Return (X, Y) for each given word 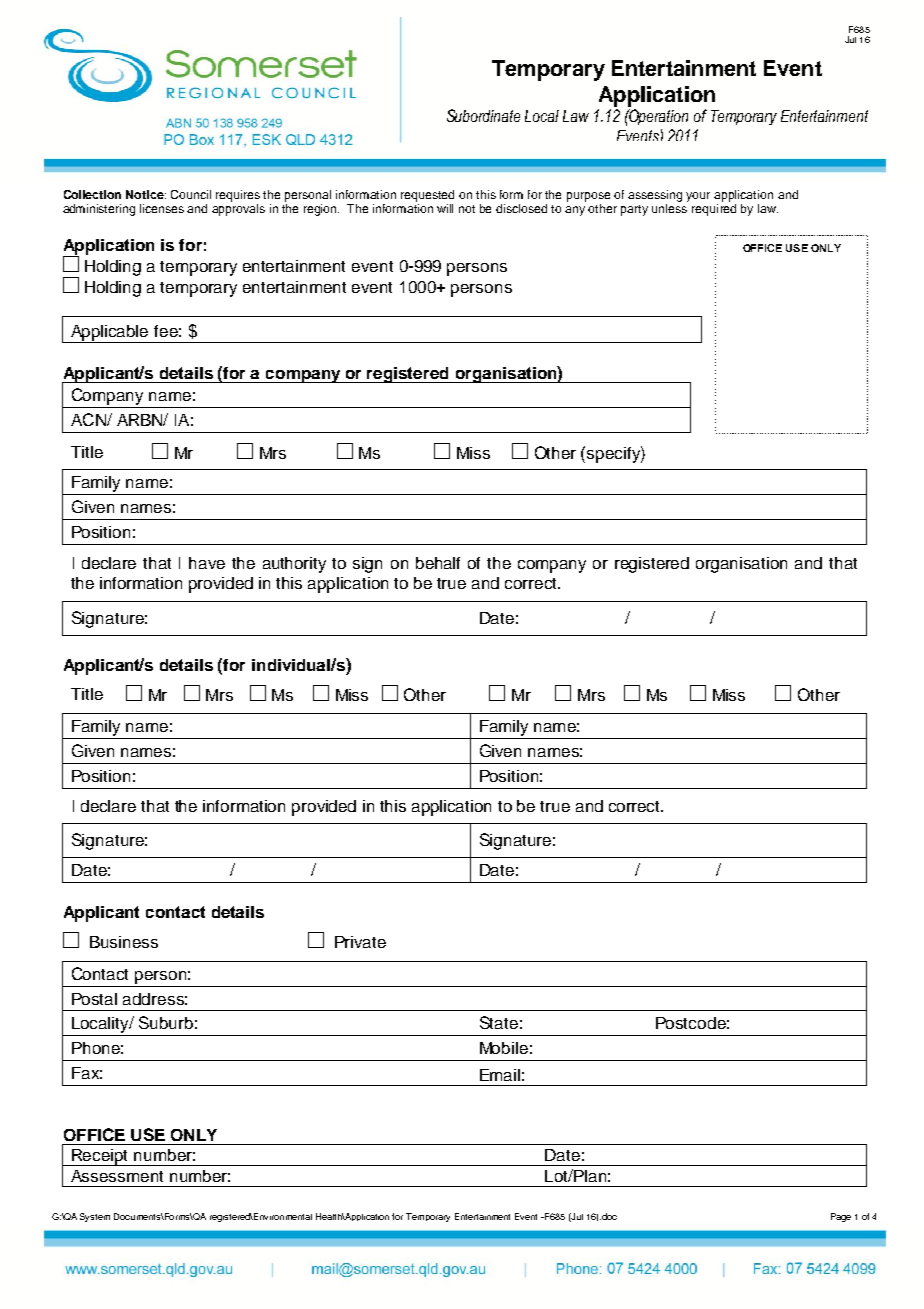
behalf (438, 563)
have (207, 563)
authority (294, 565)
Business (124, 942)
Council (191, 194)
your (698, 197)
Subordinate (483, 115)
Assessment (117, 1176)
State (499, 1022)
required (714, 210)
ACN (89, 419)
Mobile (504, 1048)
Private (360, 942)
